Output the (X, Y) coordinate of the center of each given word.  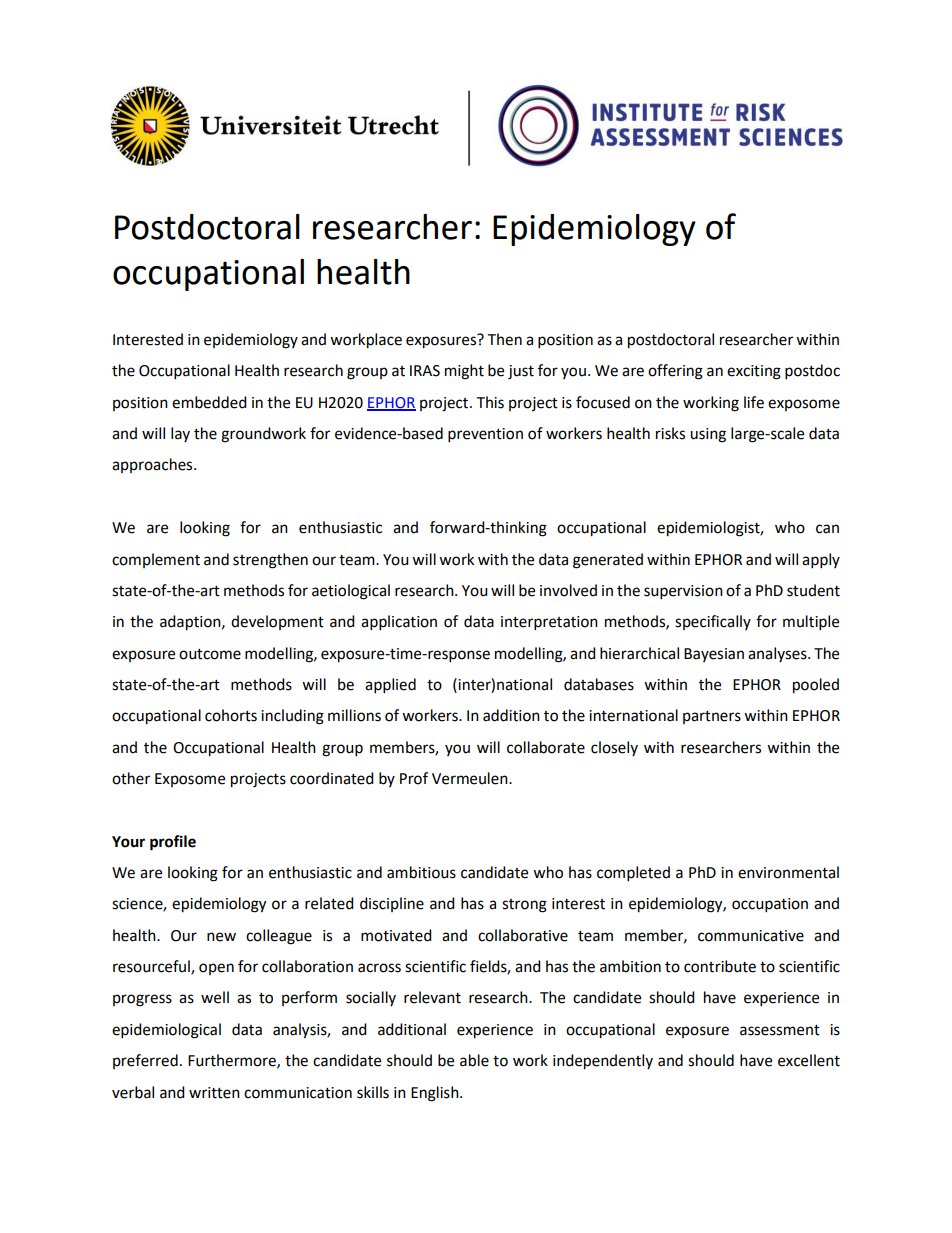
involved (568, 590)
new (221, 937)
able (474, 1060)
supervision (683, 592)
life (754, 402)
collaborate (546, 747)
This (490, 402)
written (214, 1093)
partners (712, 717)
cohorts (231, 715)
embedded (209, 402)
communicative (751, 936)
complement (156, 560)
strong (524, 906)
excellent (809, 1060)
